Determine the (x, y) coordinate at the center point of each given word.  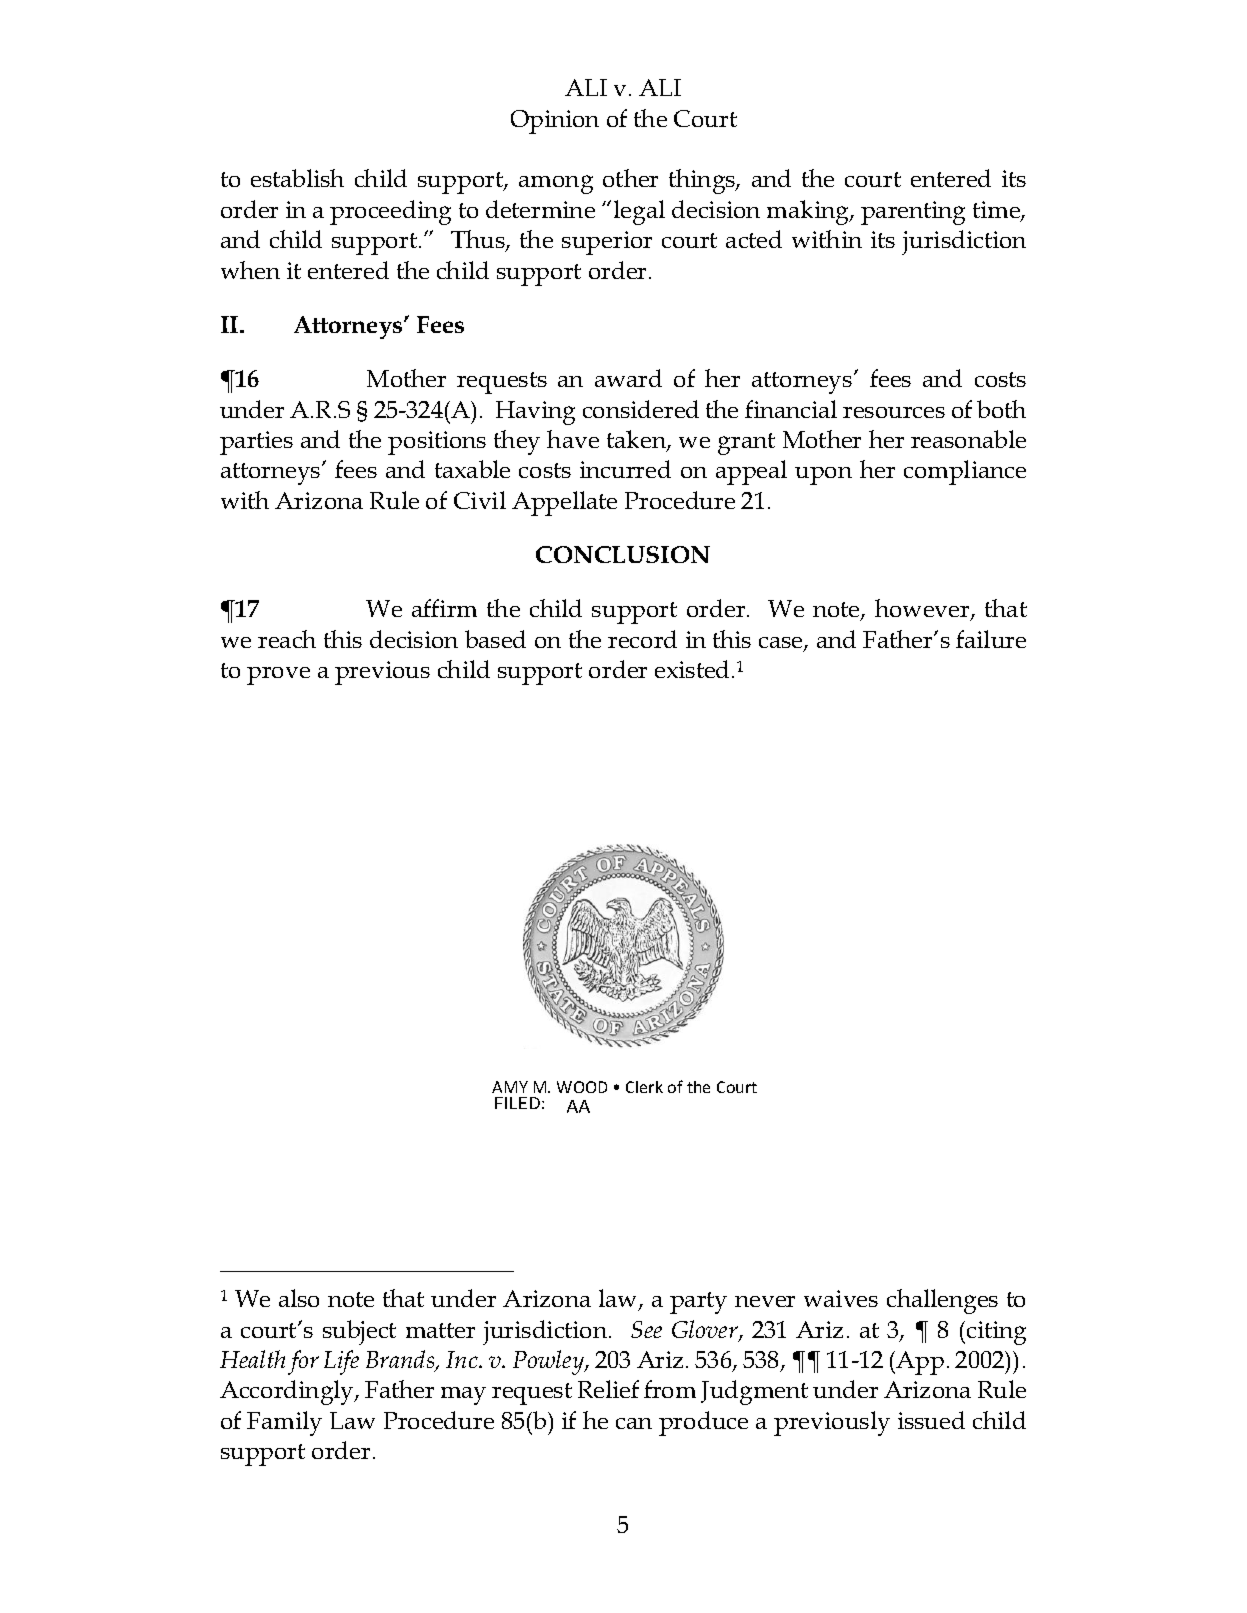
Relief (608, 1389)
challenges (942, 1301)
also (299, 1298)
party (698, 1303)
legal (639, 212)
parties (256, 443)
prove (278, 676)
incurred (625, 469)
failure (991, 639)
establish (297, 178)
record (642, 639)
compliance (965, 472)
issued (931, 1420)
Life (341, 1362)
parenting (913, 213)
